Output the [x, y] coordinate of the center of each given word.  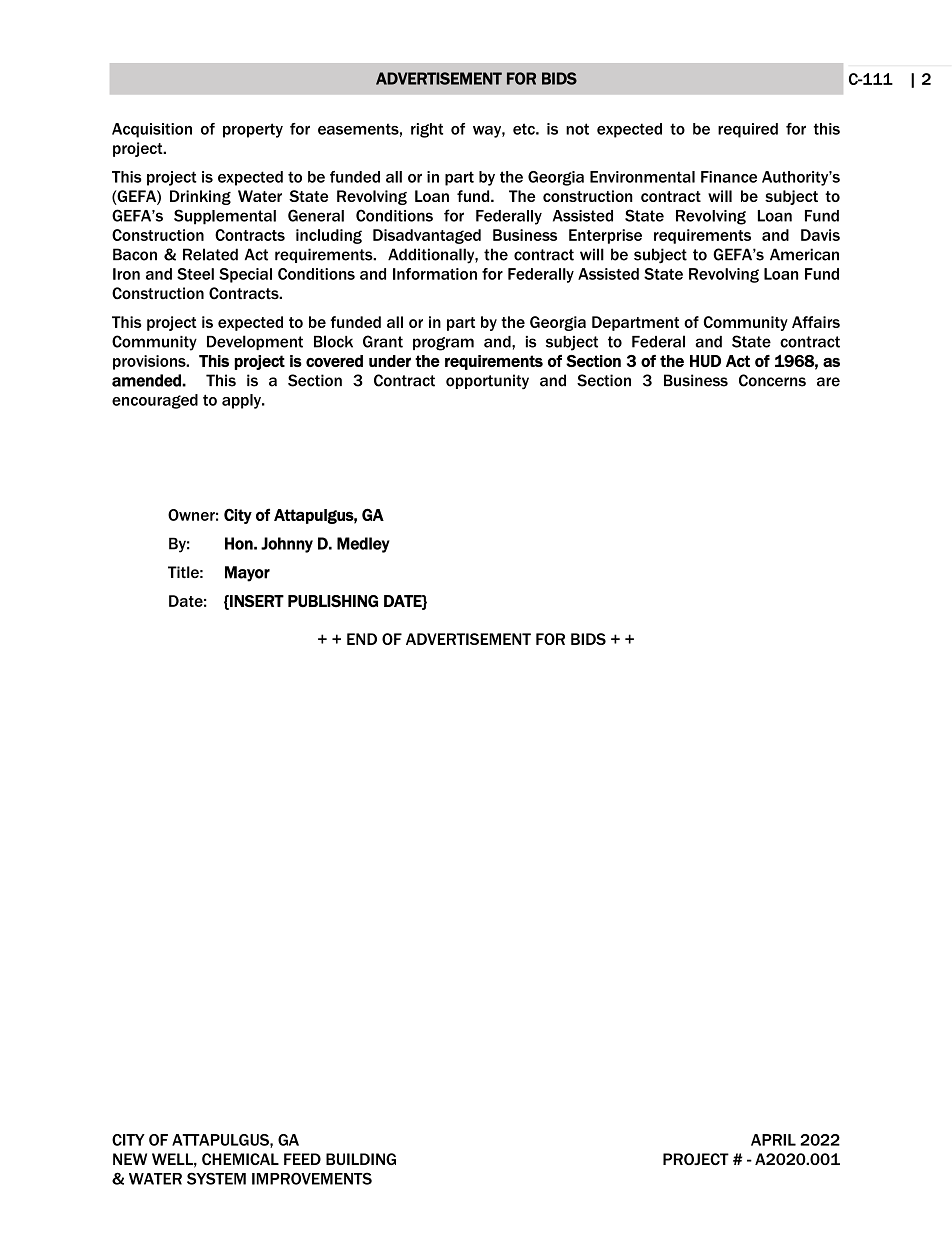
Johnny [287, 545]
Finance [729, 177]
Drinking [200, 197]
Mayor [247, 574]
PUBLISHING [333, 601]
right [427, 130]
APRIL [773, 1140]
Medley [363, 545]
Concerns [772, 380]
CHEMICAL [240, 1159]
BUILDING [361, 1159]
